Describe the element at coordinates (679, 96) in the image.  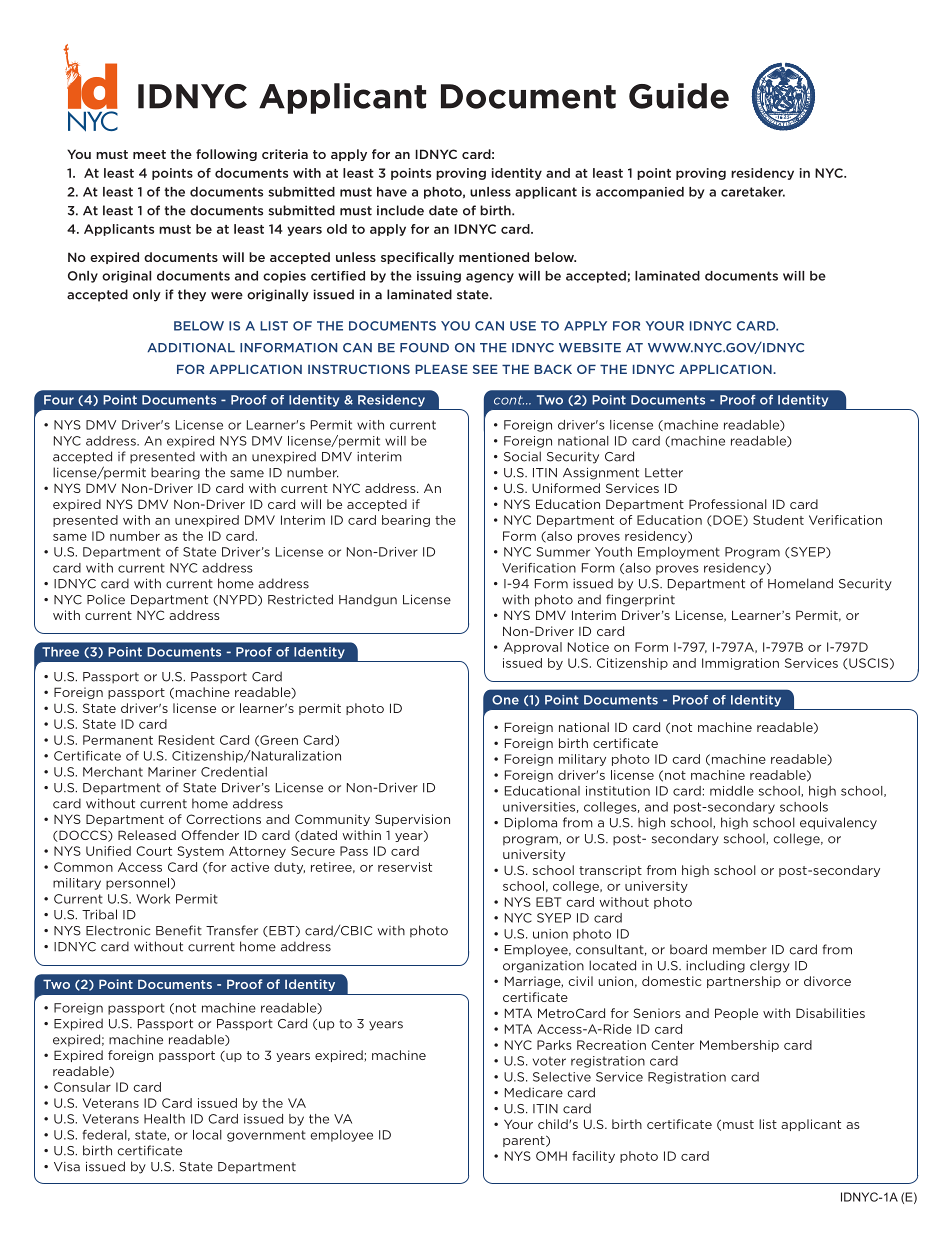
I see `Guide` at that location.
